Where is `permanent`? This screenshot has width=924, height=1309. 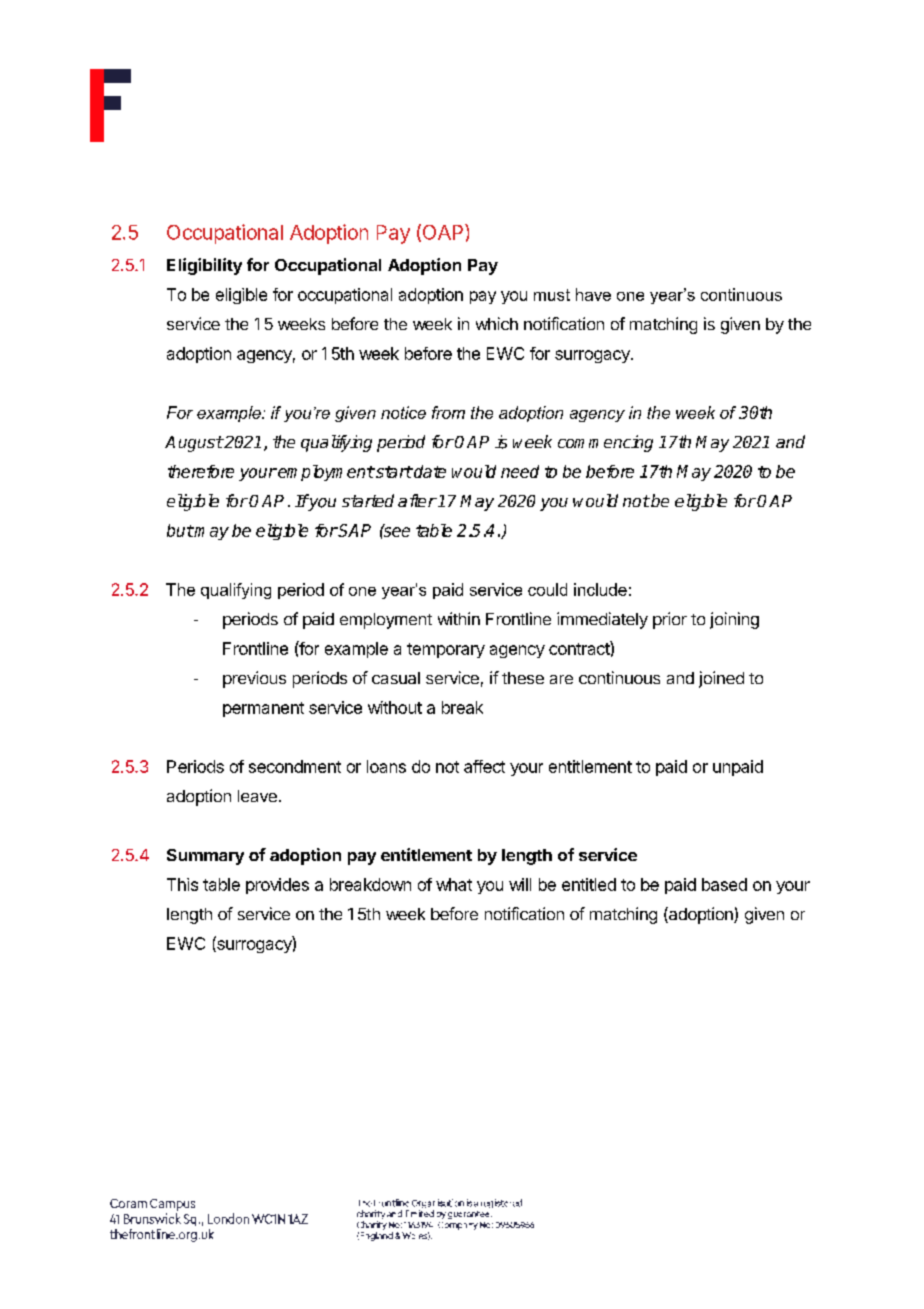 permanent is located at coordinates (263, 709).
